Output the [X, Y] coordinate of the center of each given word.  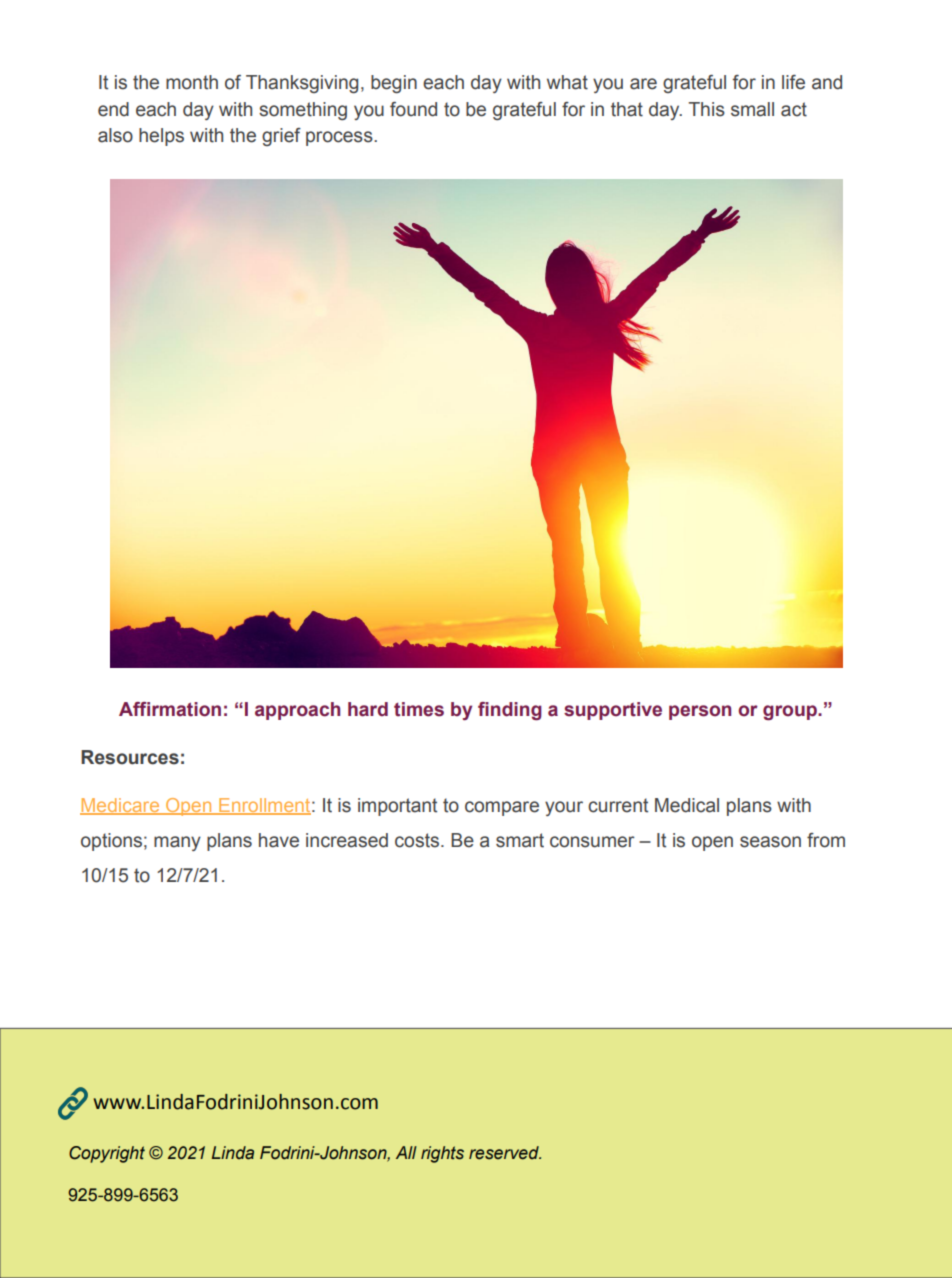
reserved [505, 1153]
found [413, 109]
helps [161, 137]
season [770, 842]
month [192, 82]
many [177, 843]
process [340, 138]
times [419, 709]
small [752, 109]
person [700, 712]
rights [442, 1154]
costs [418, 840]
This [706, 109]
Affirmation [170, 709]
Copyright [107, 1154]
